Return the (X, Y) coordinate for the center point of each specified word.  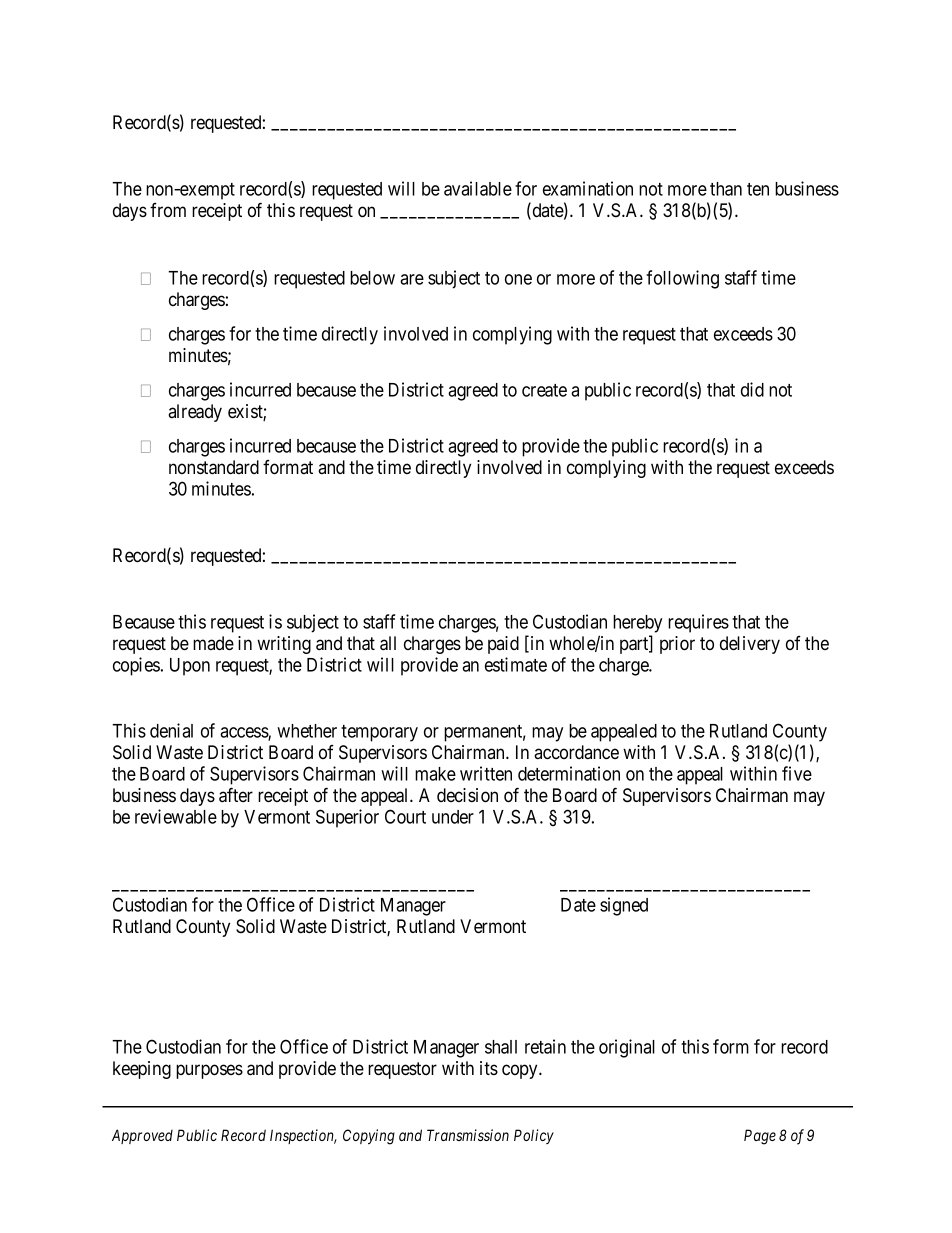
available (478, 188)
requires (698, 623)
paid (503, 645)
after (236, 795)
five (797, 773)
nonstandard (214, 467)
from (168, 210)
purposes (209, 1071)
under (453, 817)
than (726, 189)
